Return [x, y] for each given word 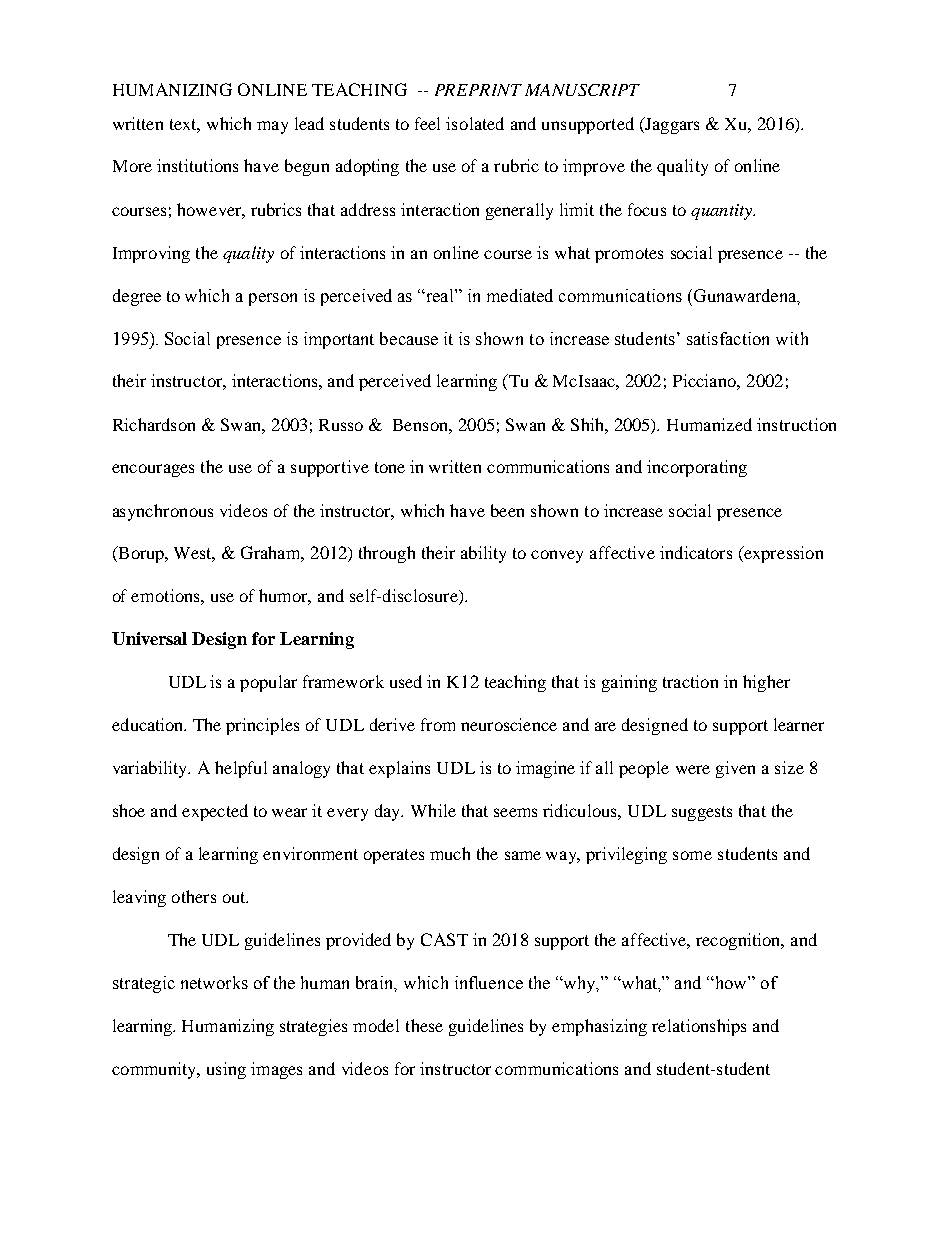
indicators [696, 552]
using [226, 1070]
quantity [723, 212]
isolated [475, 123]
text [185, 125]
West [194, 554]
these [424, 1025]
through [387, 554]
